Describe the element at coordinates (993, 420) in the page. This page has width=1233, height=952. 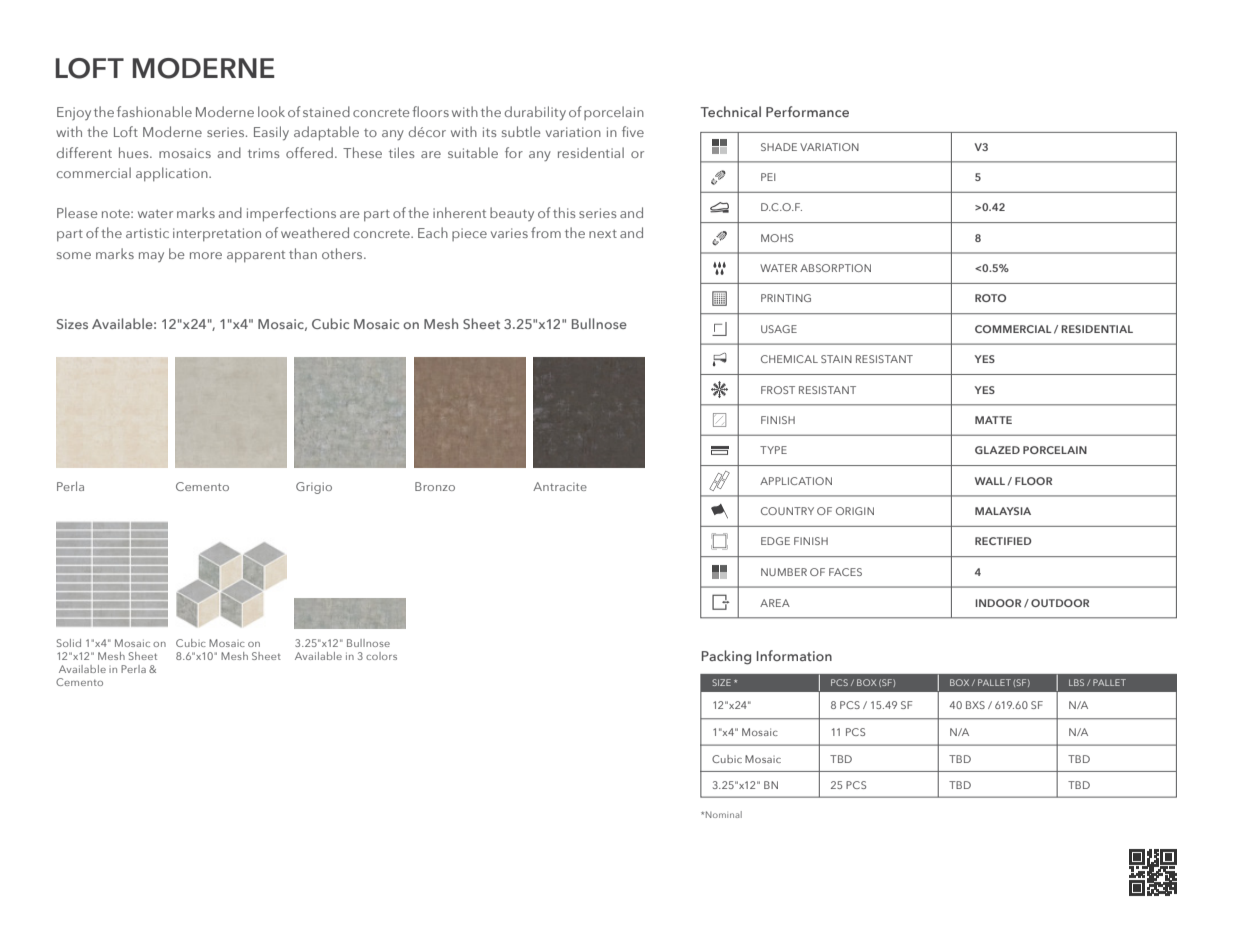
I see `MATTE` at that location.
